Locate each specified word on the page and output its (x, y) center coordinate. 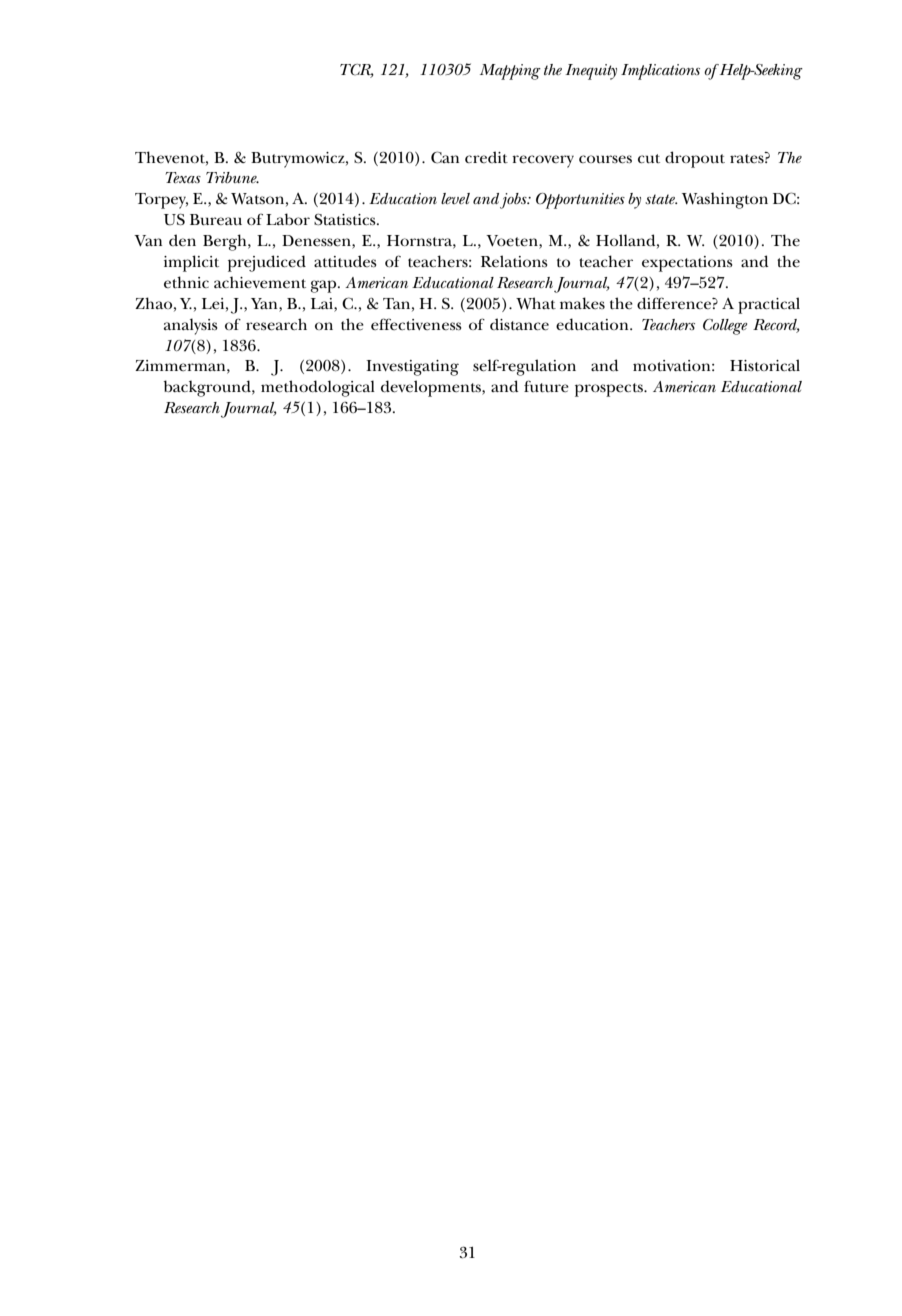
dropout (695, 159)
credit (486, 157)
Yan (265, 303)
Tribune (232, 177)
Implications (660, 72)
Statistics (346, 219)
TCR (357, 70)
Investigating (412, 368)
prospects (610, 390)
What (536, 303)
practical (769, 305)
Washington (725, 200)
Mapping (510, 72)
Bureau (216, 219)
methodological (318, 388)
